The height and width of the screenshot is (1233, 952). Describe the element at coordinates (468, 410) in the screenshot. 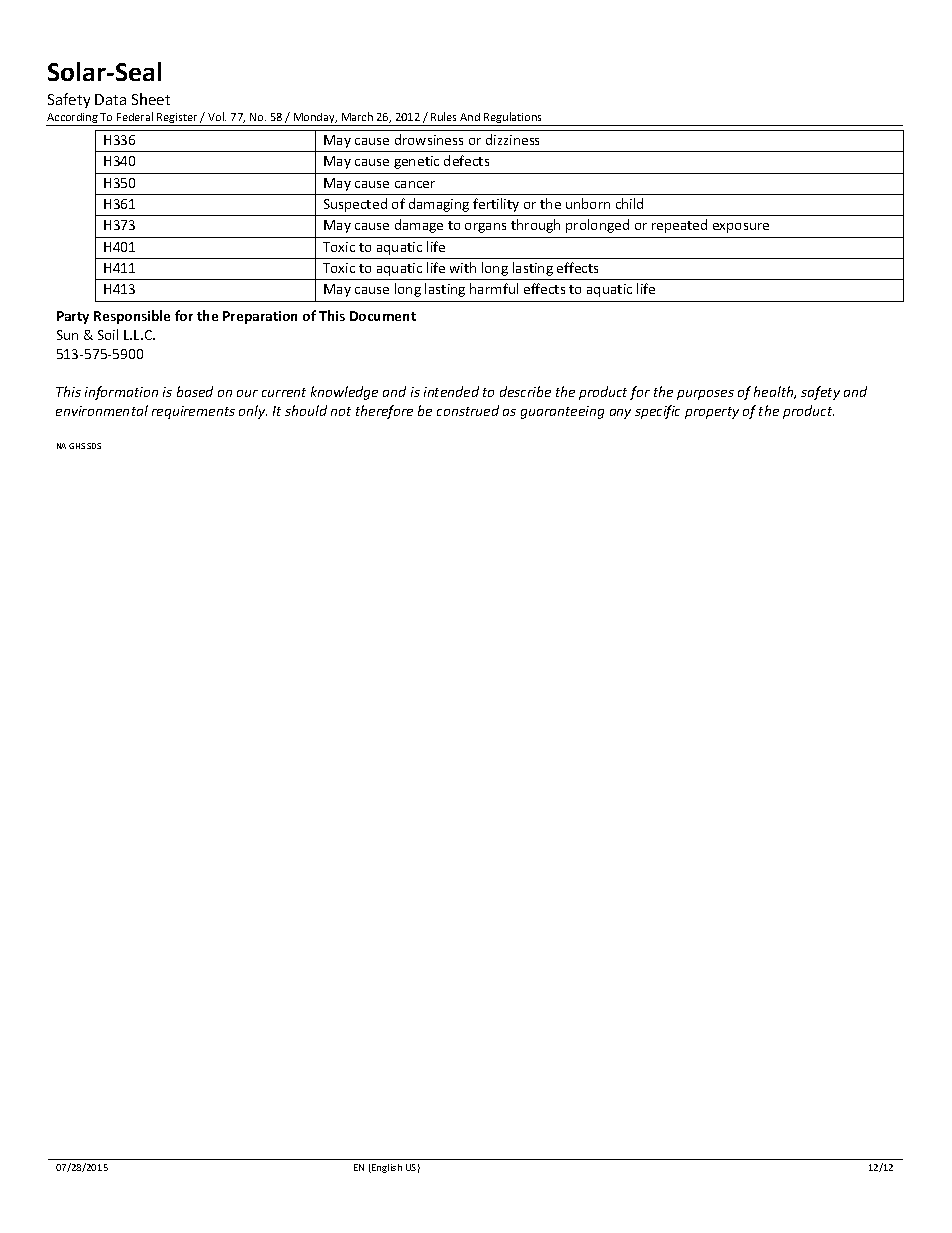

I see `construed` at that location.
